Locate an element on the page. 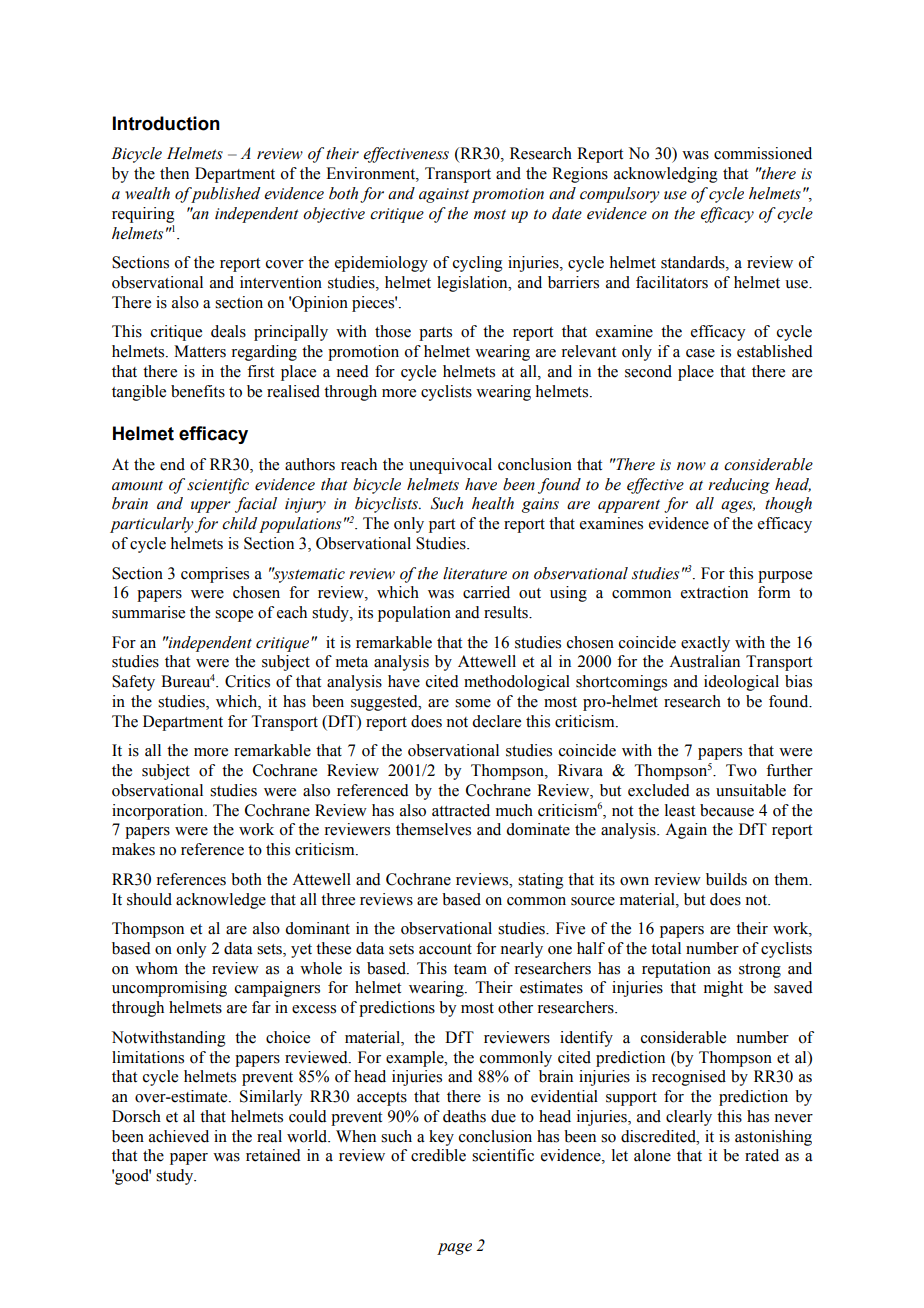 Image resolution: width=924 pixels, height=1308 pixels. Critics is located at coordinates (247, 681).
